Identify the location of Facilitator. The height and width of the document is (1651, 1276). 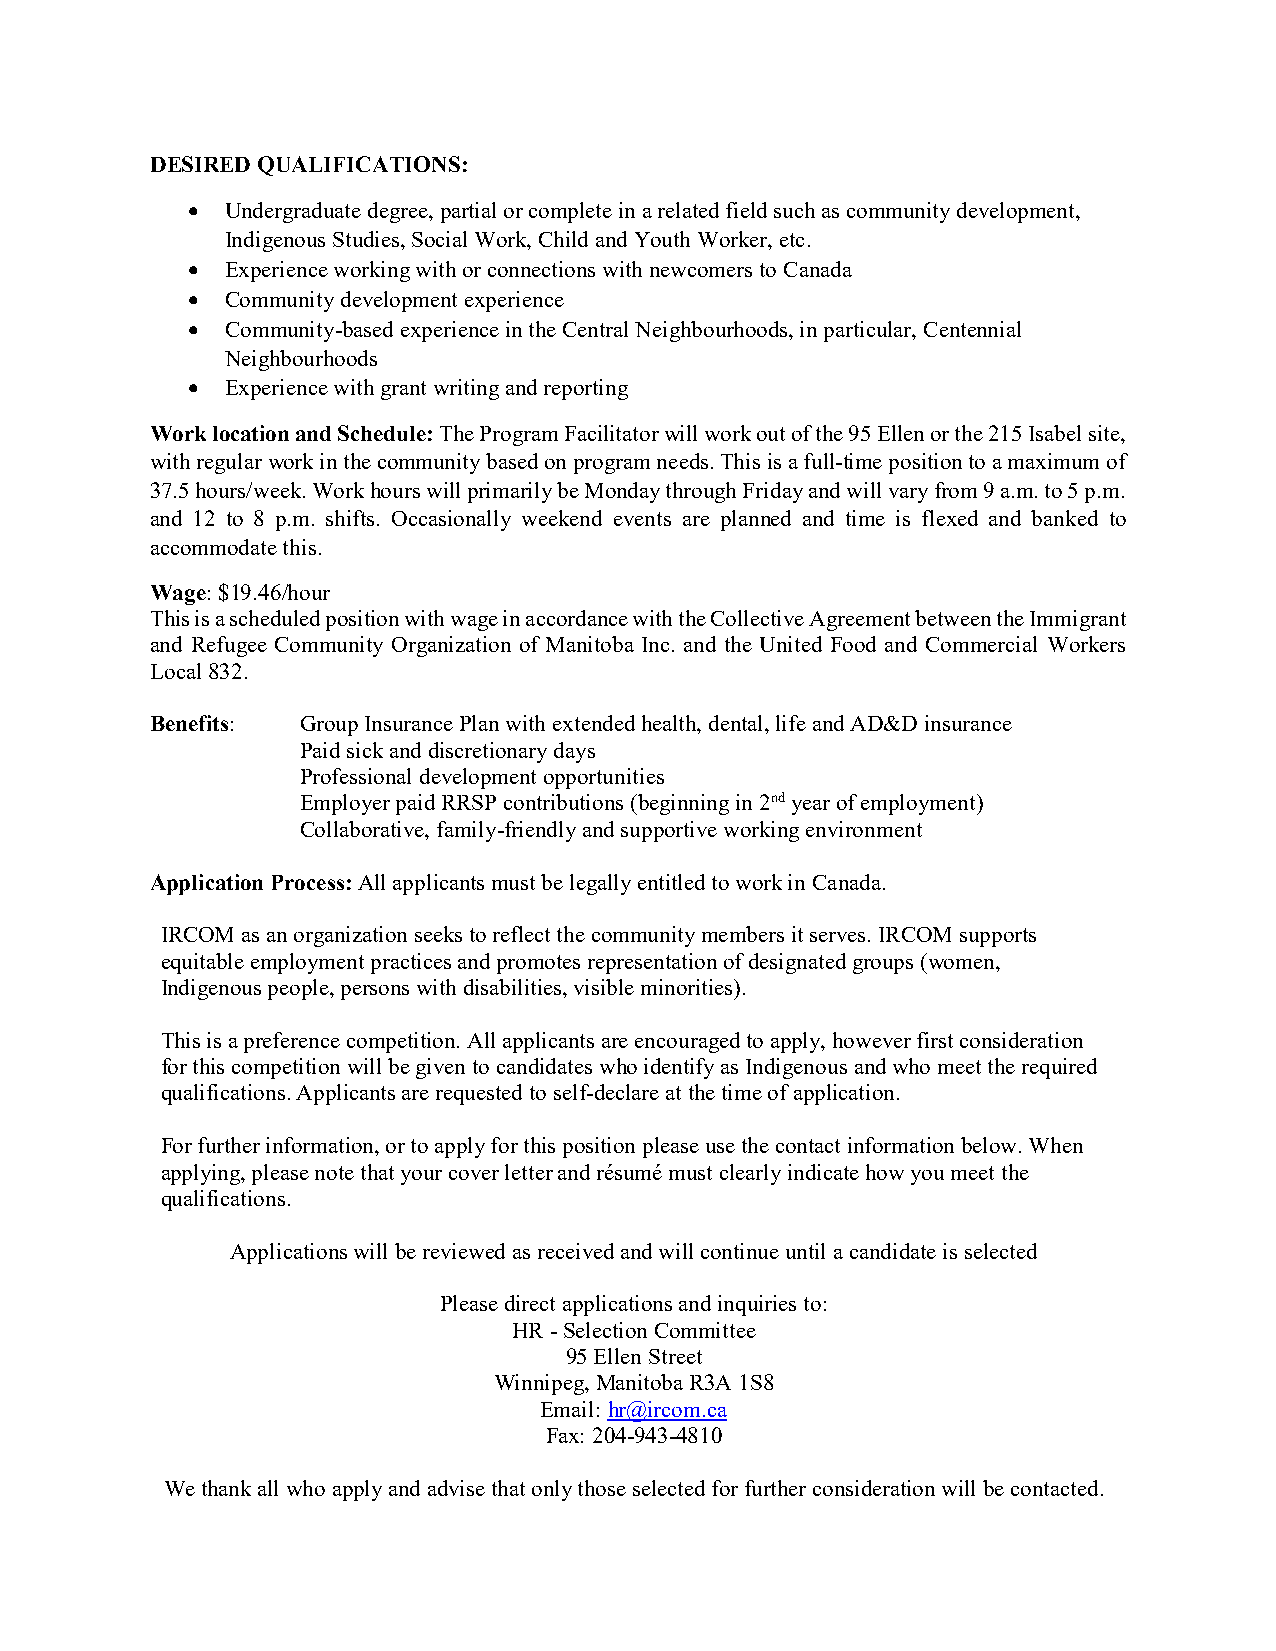
(612, 433).
